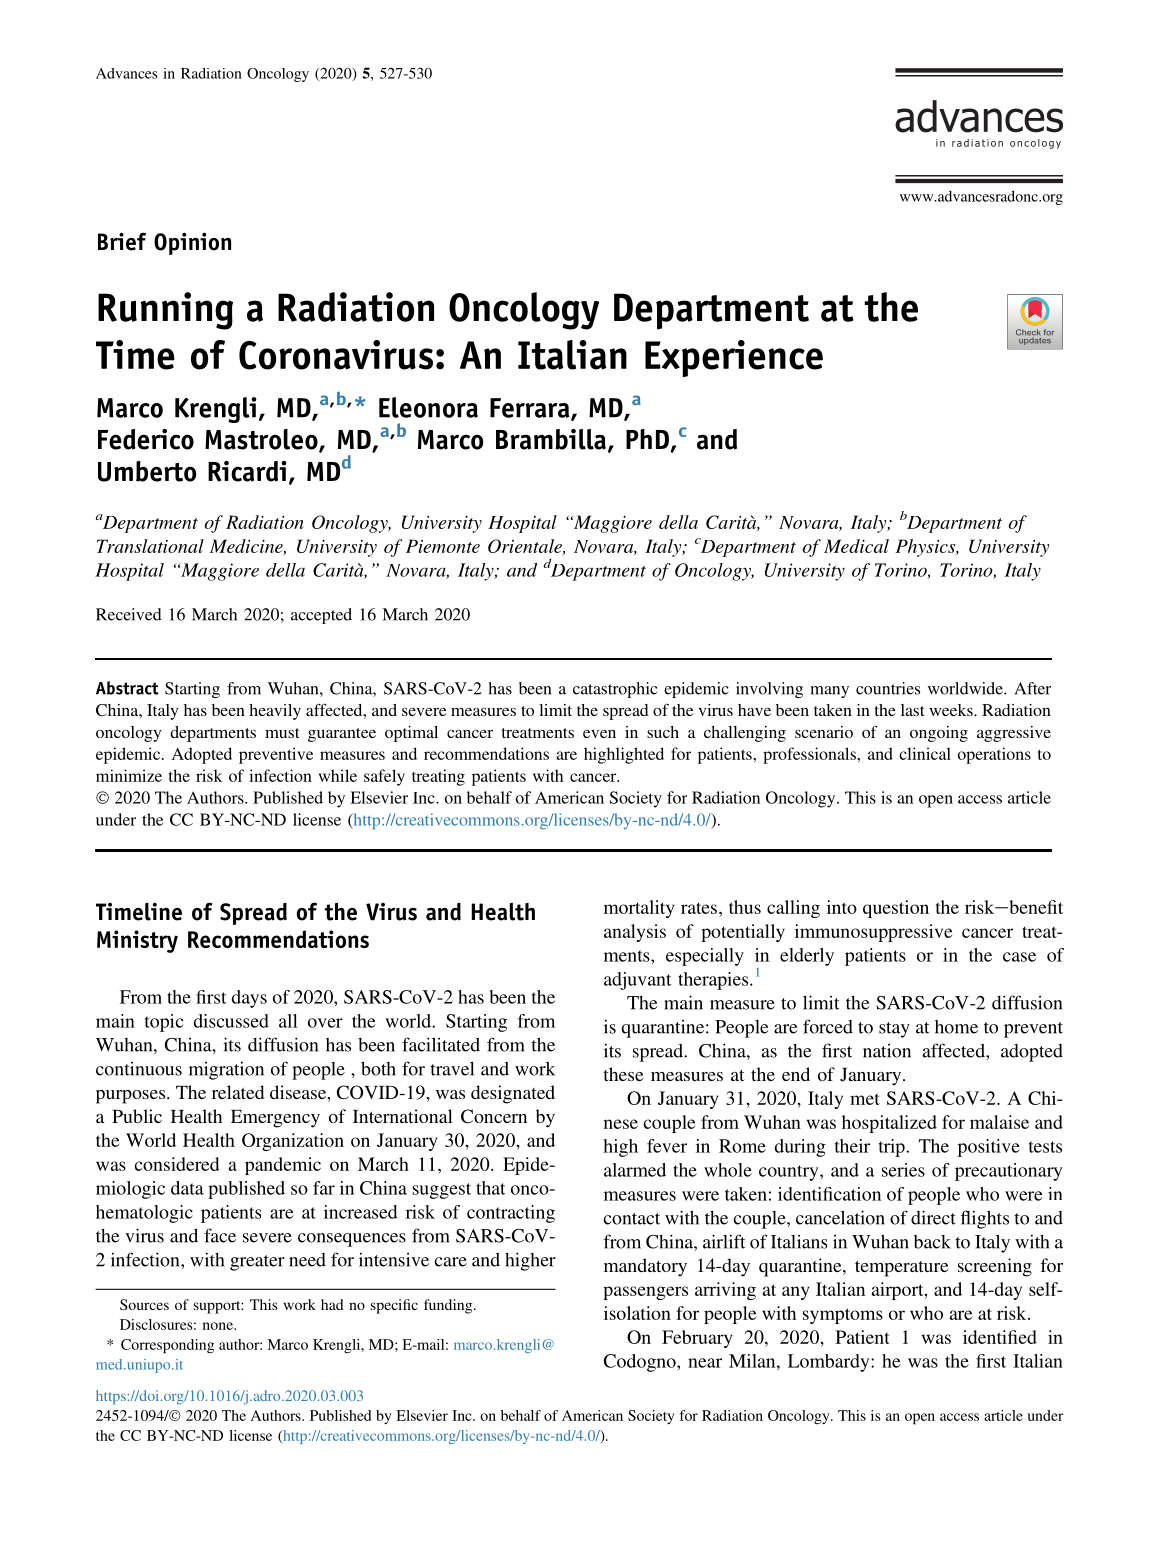 Image resolution: width=1151 pixels, height=1546 pixels. I want to click on Opinion, so click(192, 243).
